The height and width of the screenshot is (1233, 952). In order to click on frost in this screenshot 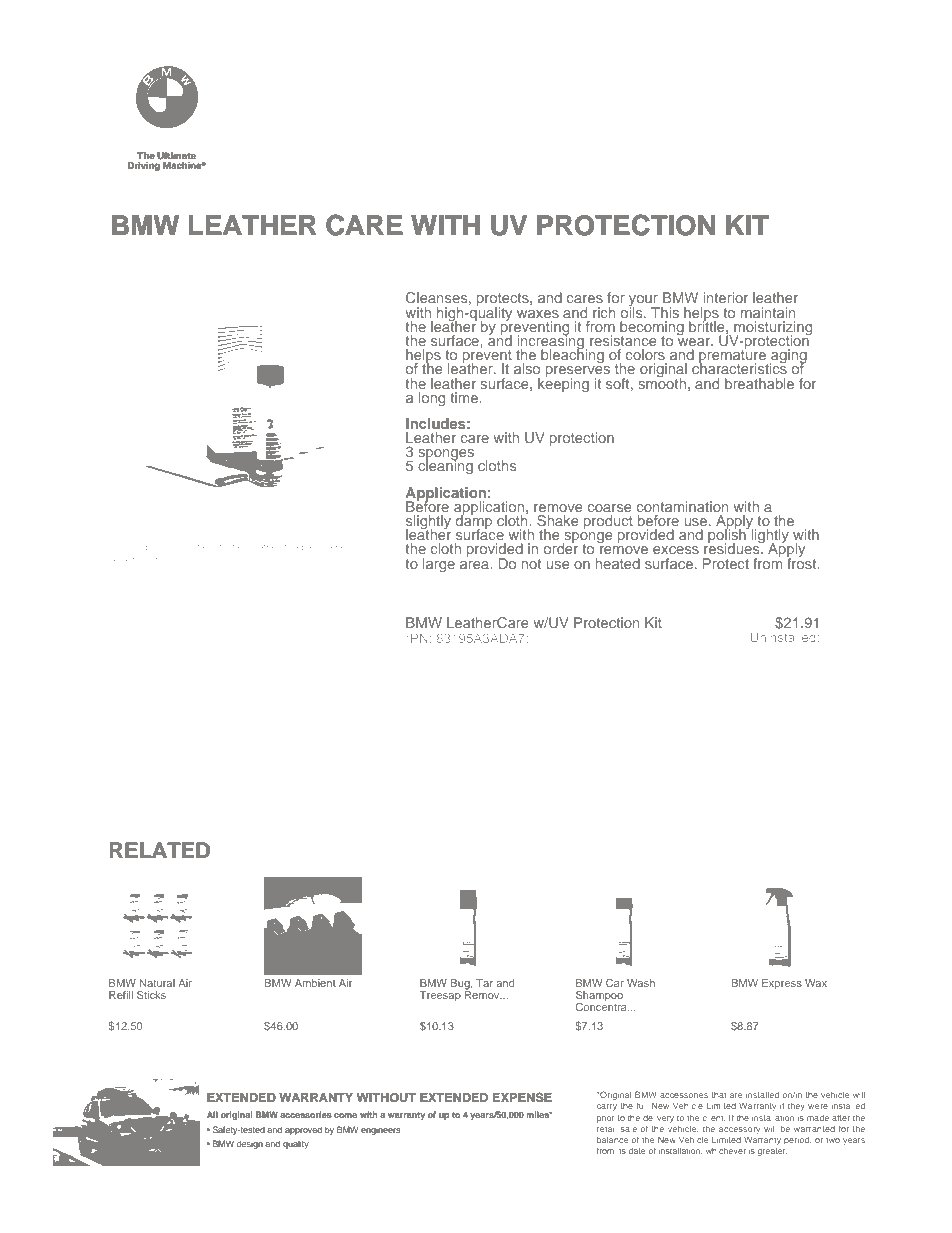, I will do `click(803, 562)`.
